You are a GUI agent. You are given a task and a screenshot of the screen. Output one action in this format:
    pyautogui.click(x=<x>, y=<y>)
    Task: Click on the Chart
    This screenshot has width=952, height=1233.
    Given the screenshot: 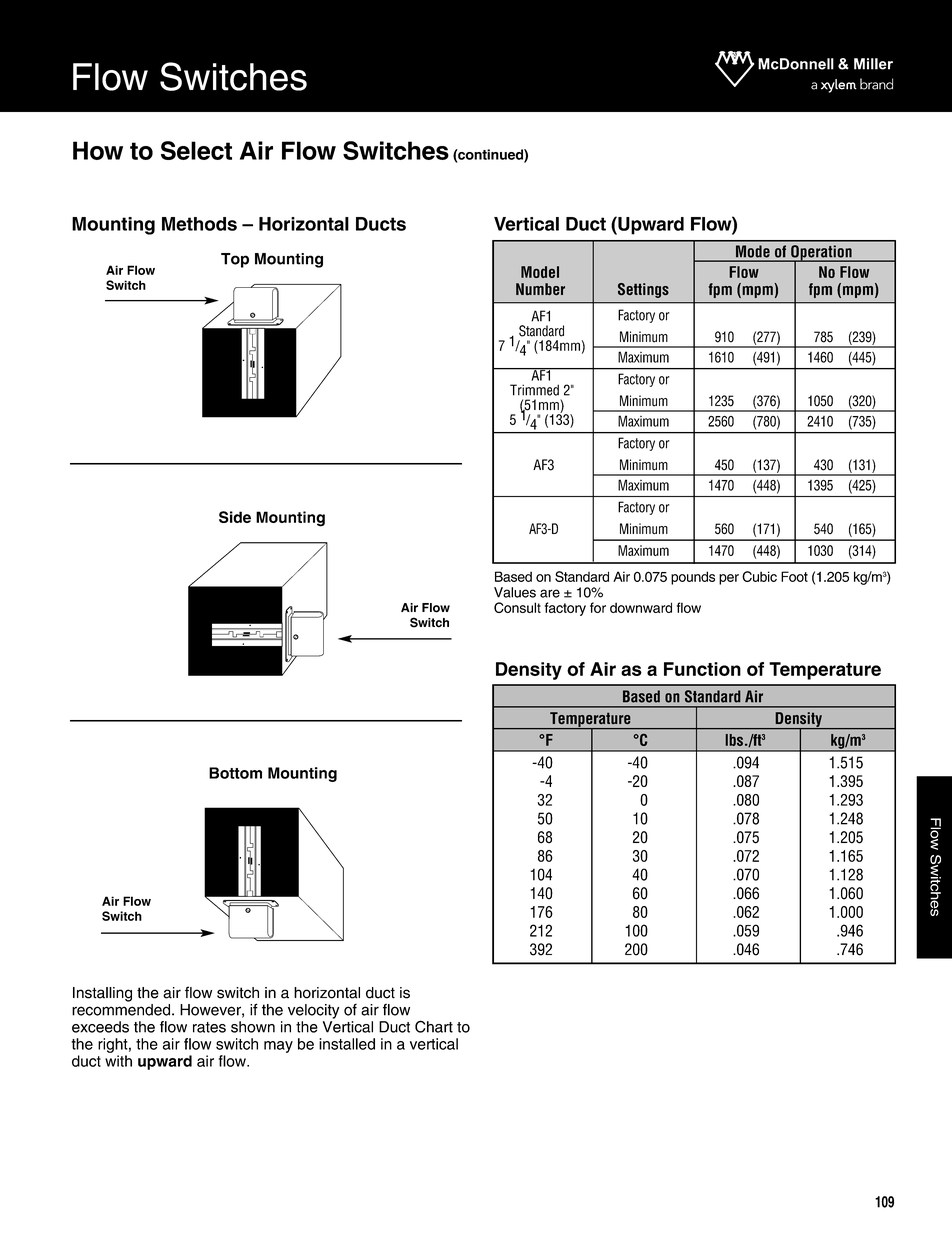 What is the action you would take?
    pyautogui.click(x=434, y=1026)
